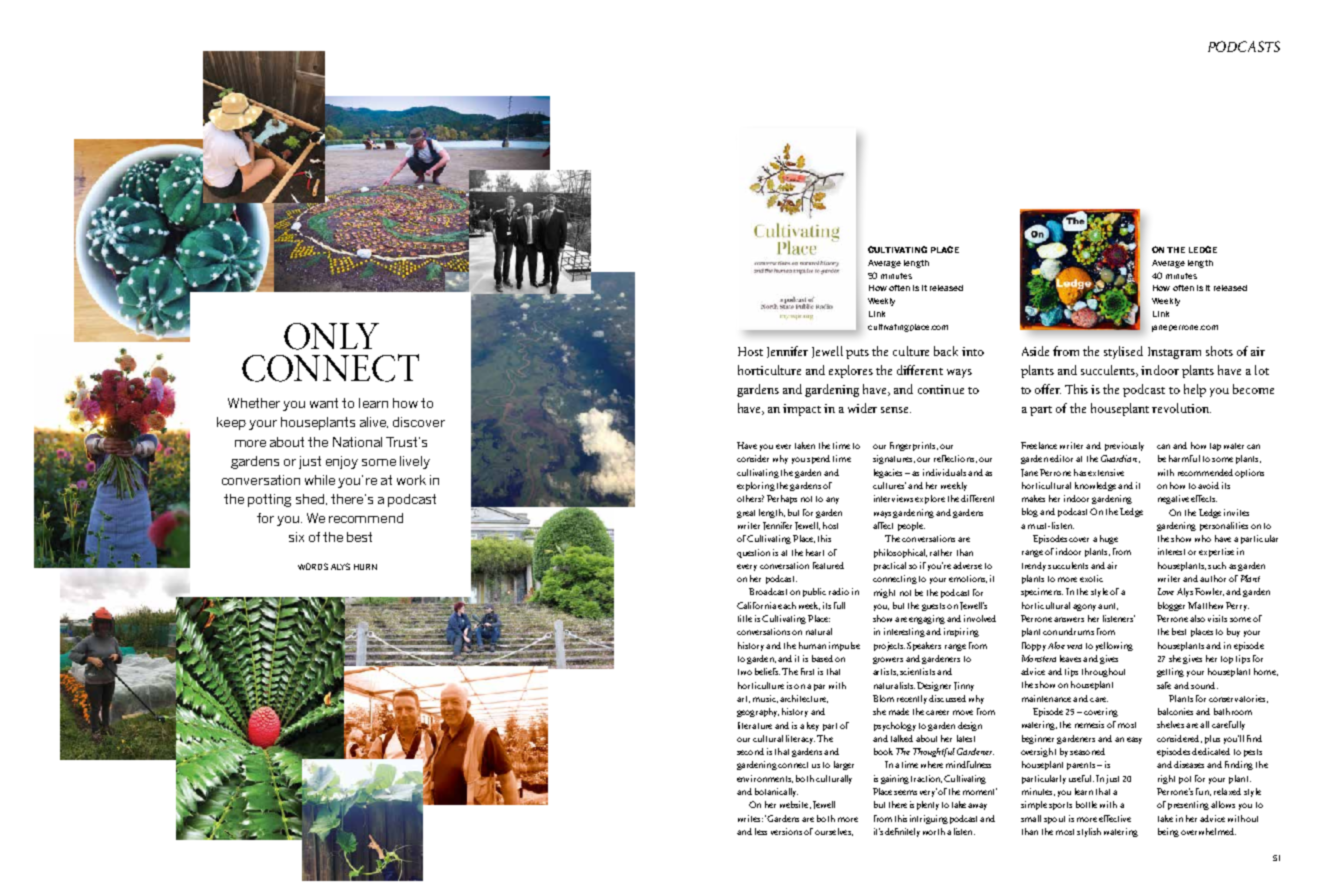 The height and width of the page is (896, 1341). I want to click on WORDS, so click(313, 566).
